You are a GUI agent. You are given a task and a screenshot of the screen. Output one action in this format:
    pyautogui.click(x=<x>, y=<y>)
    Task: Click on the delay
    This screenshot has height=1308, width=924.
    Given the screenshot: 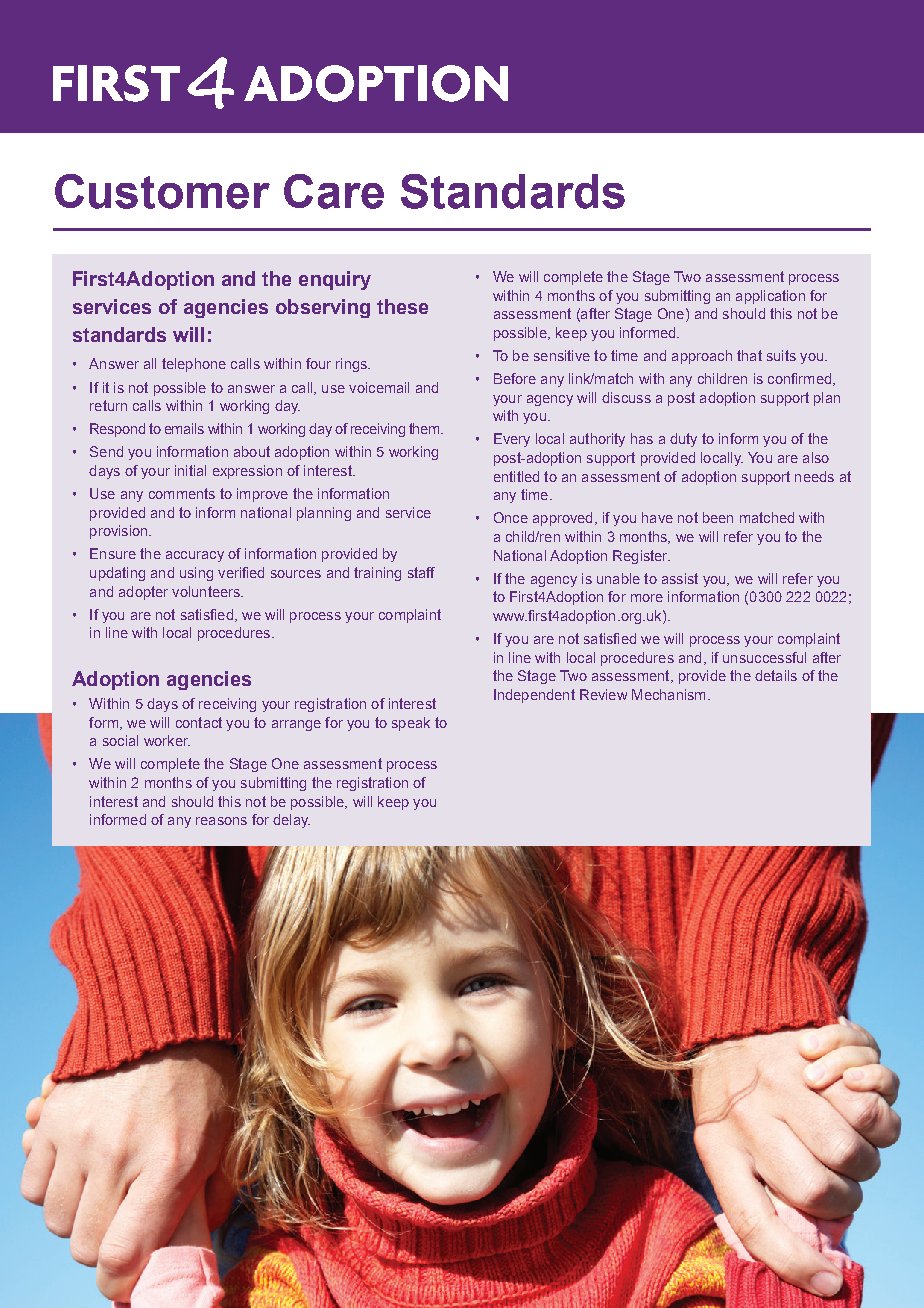 What is the action you would take?
    pyautogui.click(x=291, y=821)
